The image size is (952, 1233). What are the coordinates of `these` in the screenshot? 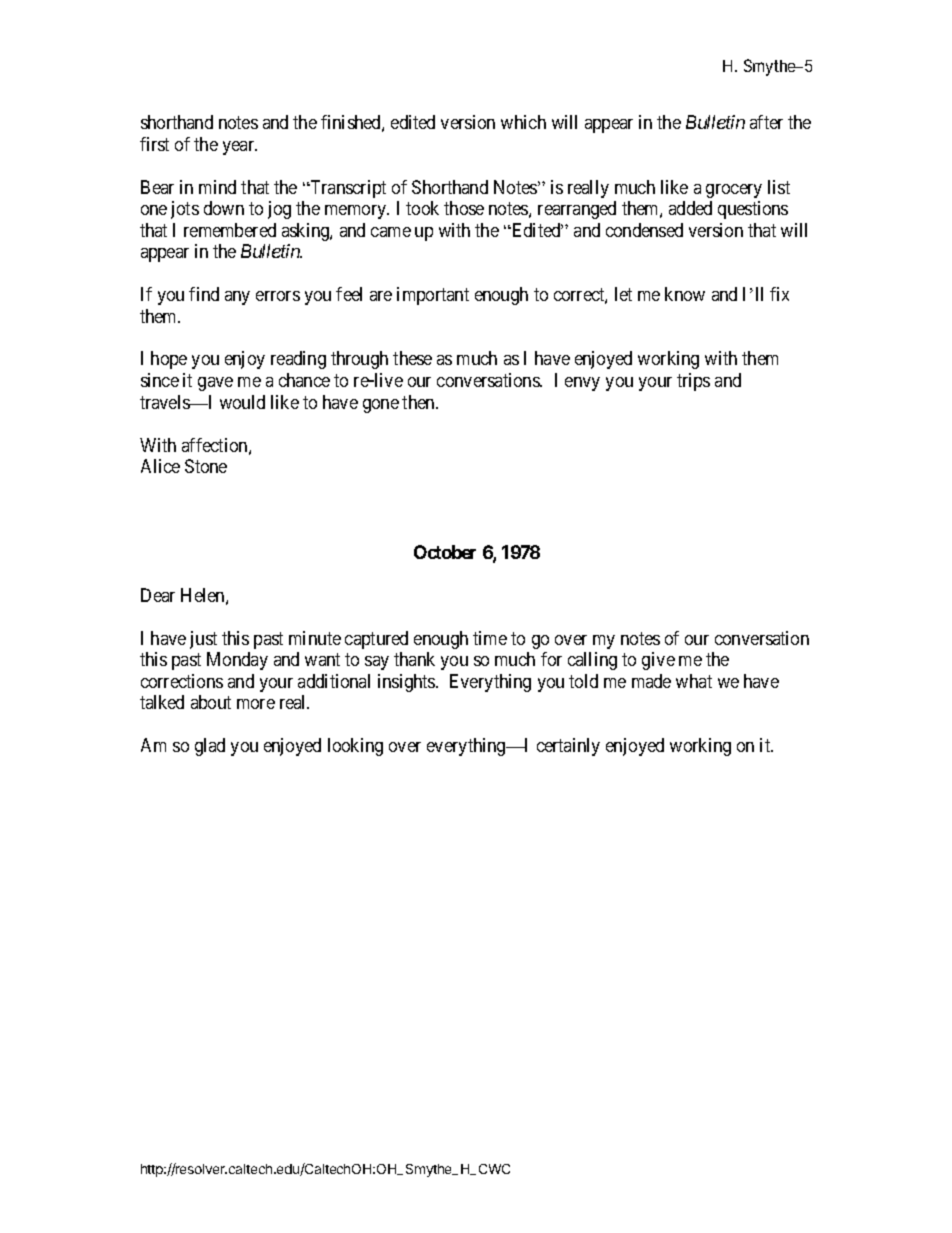 It's located at (412, 358).
